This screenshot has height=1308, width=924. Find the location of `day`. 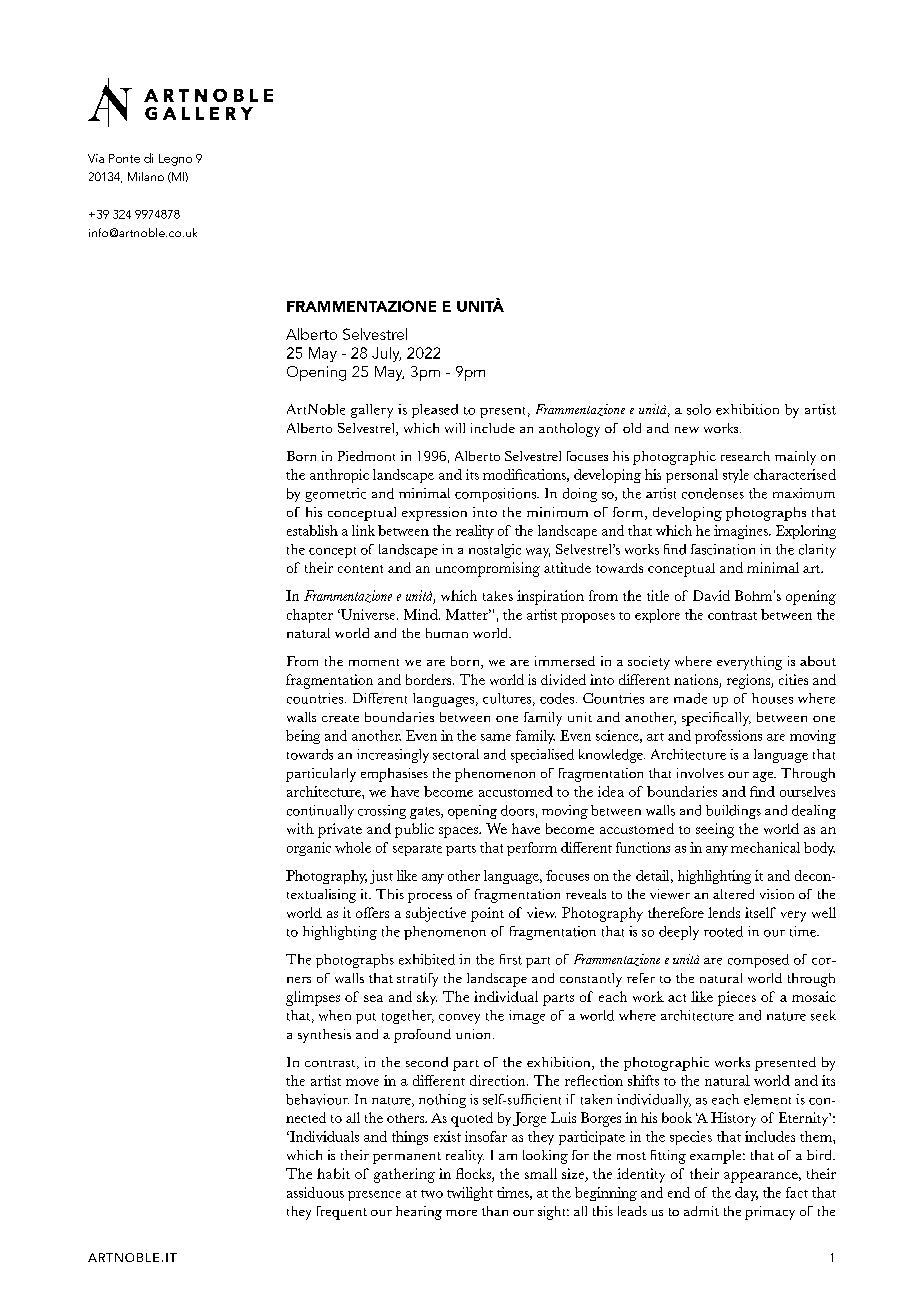

day is located at coordinates (746, 1194).
